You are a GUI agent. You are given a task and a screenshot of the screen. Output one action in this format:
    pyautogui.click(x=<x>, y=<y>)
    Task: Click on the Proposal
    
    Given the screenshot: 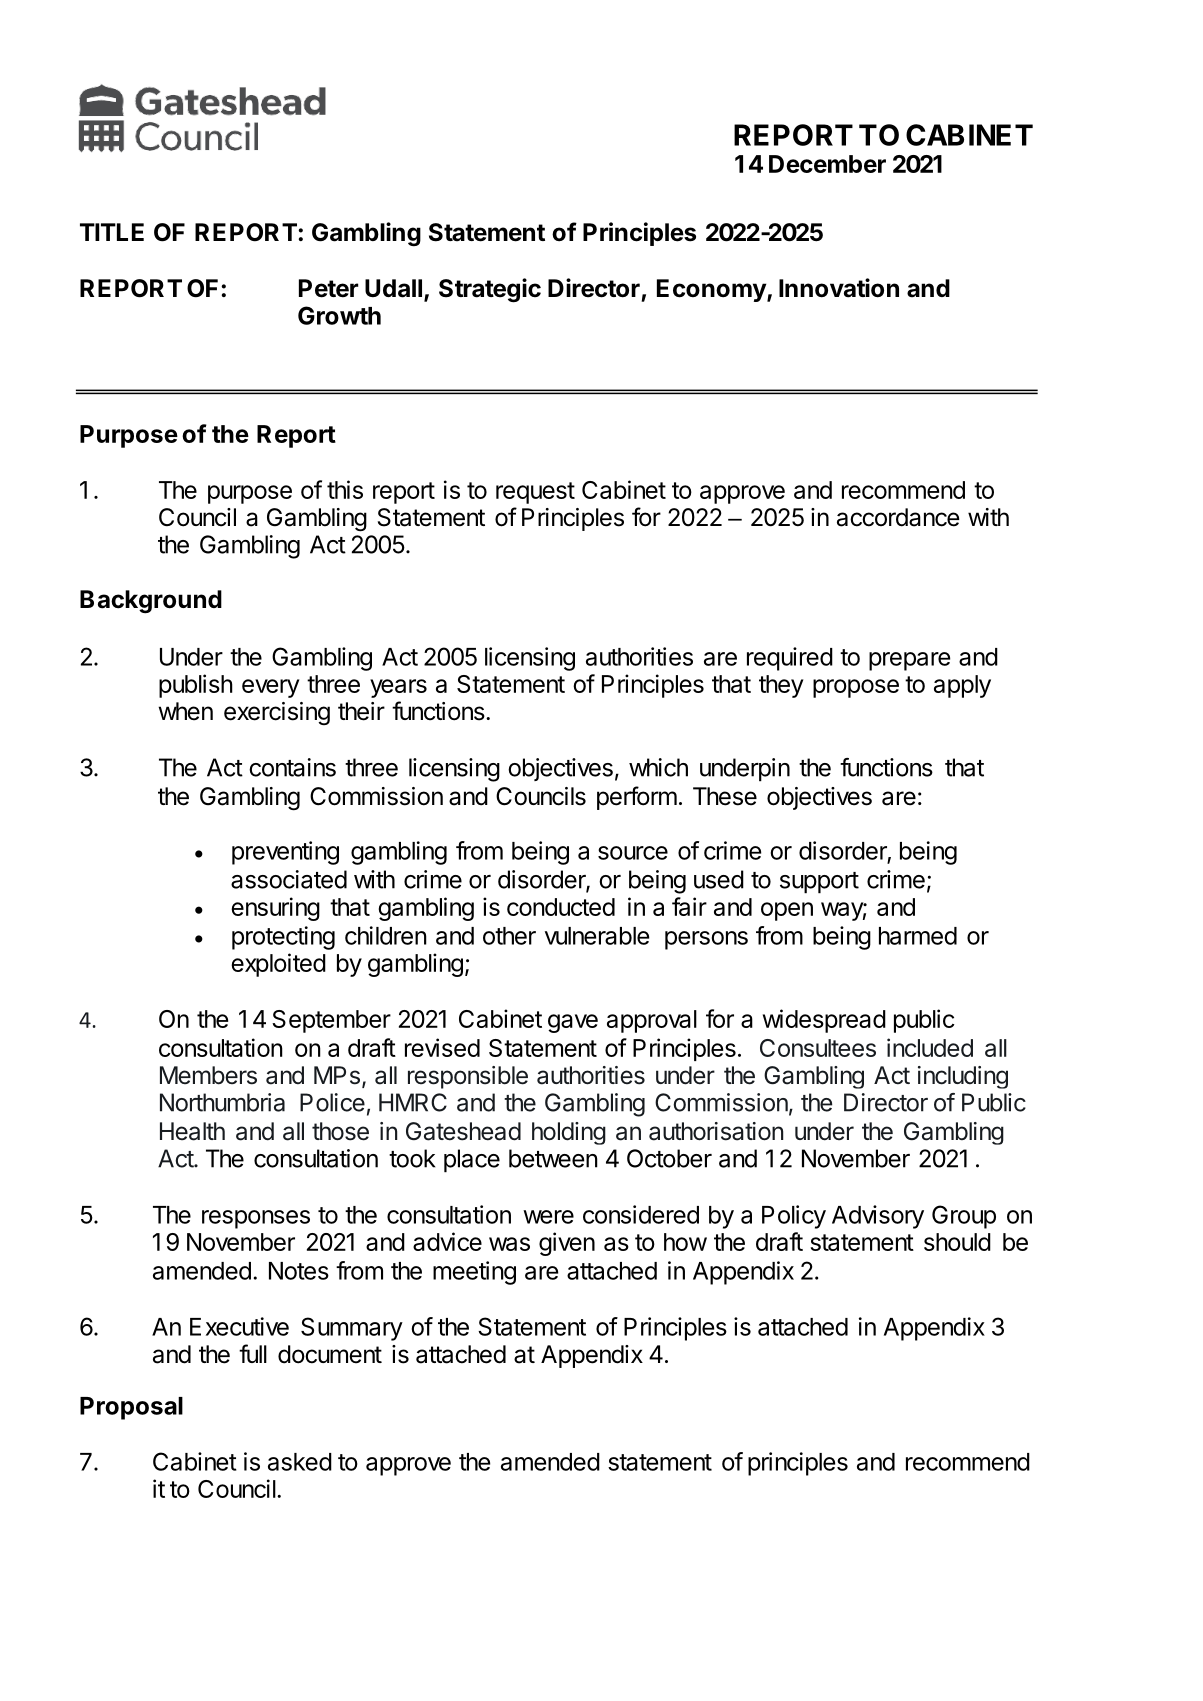 What is the action you would take?
    pyautogui.click(x=131, y=1408)
